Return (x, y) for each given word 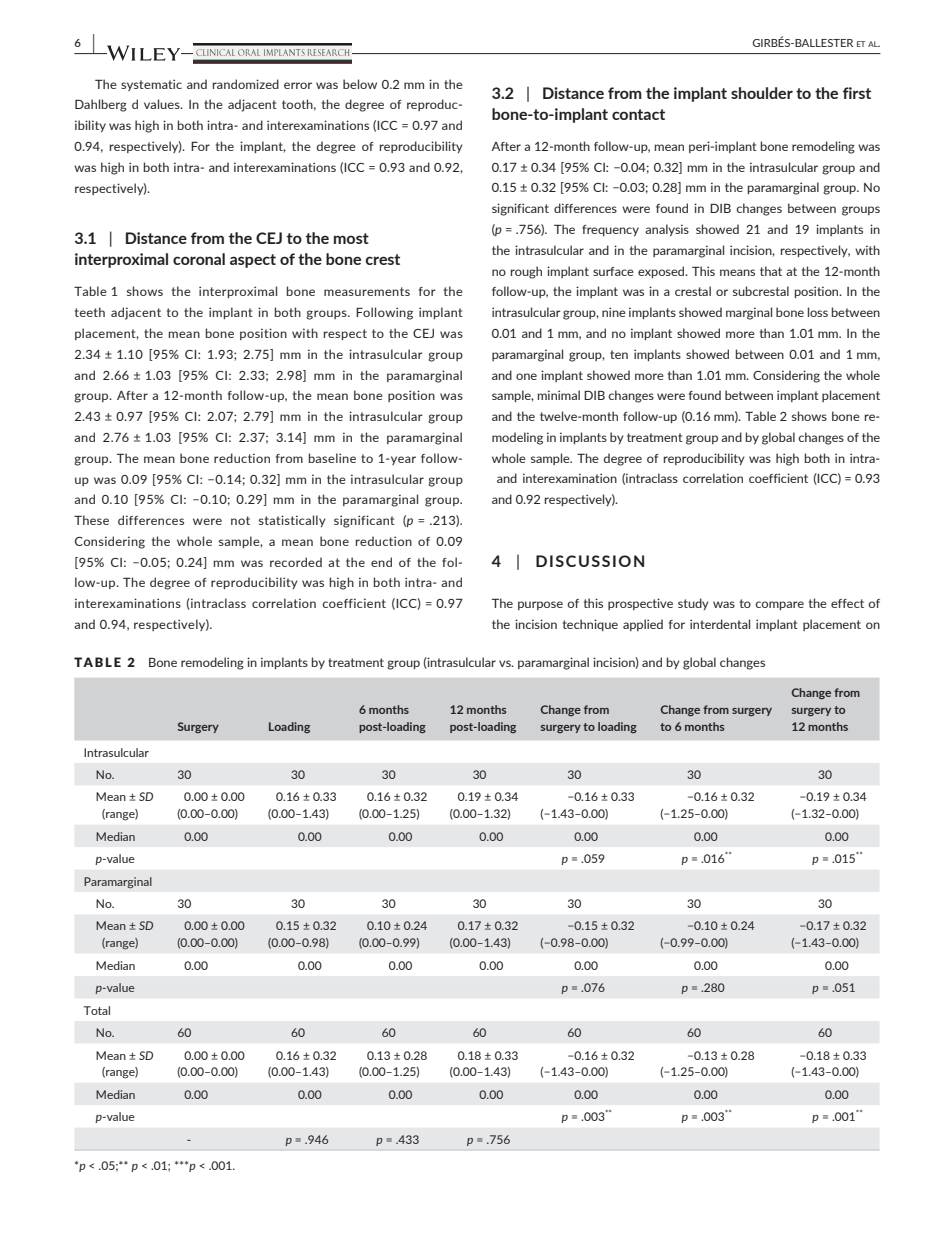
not (240, 520)
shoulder (762, 93)
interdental (720, 624)
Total (97, 1010)
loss (818, 312)
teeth (90, 312)
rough (526, 272)
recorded (296, 562)
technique (590, 625)
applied (643, 625)
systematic (151, 85)
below (360, 84)
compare (779, 605)
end (381, 562)
